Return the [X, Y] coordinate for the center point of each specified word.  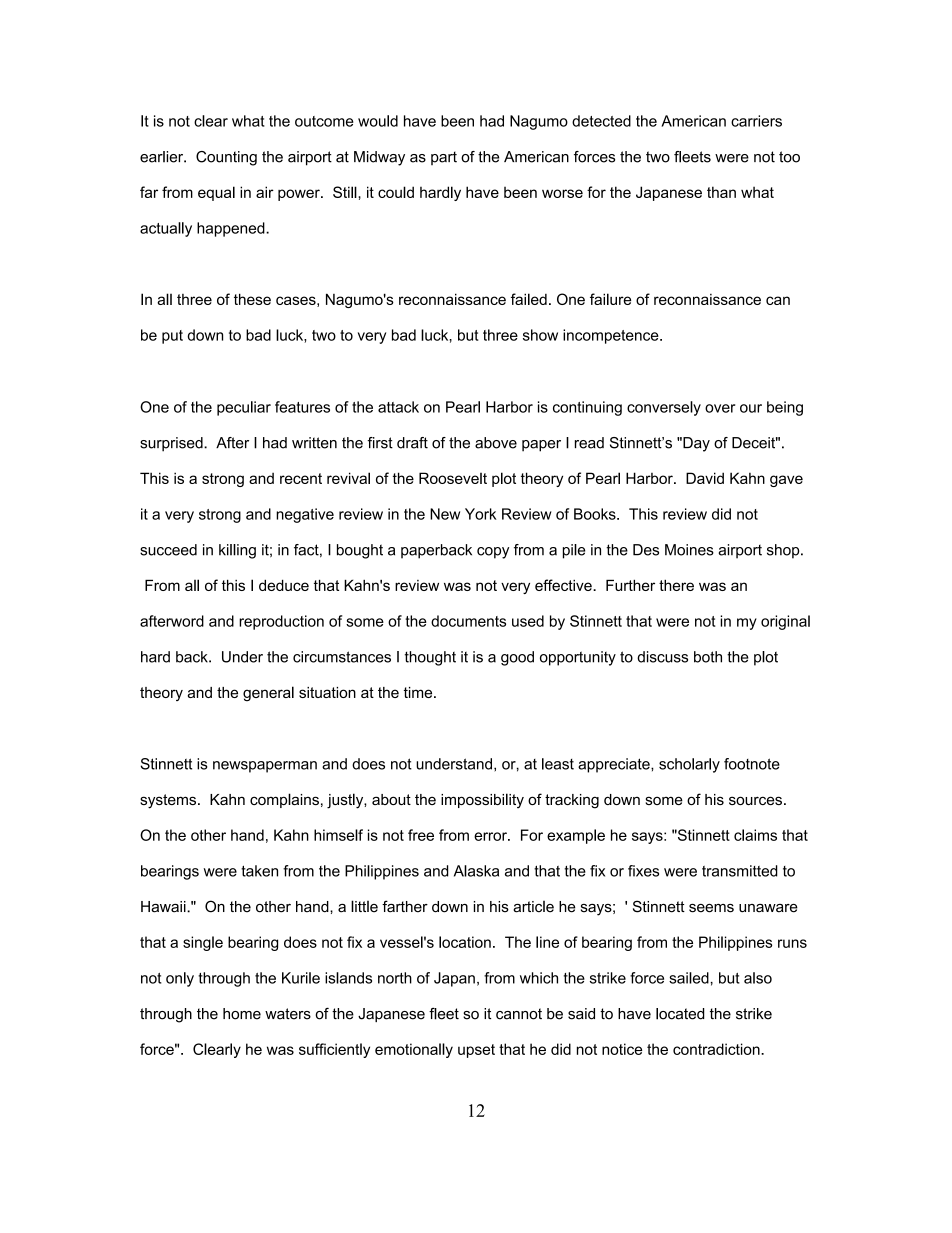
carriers [756, 121]
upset [476, 1051]
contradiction [717, 1049]
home [242, 1014]
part [444, 158]
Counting [226, 158]
